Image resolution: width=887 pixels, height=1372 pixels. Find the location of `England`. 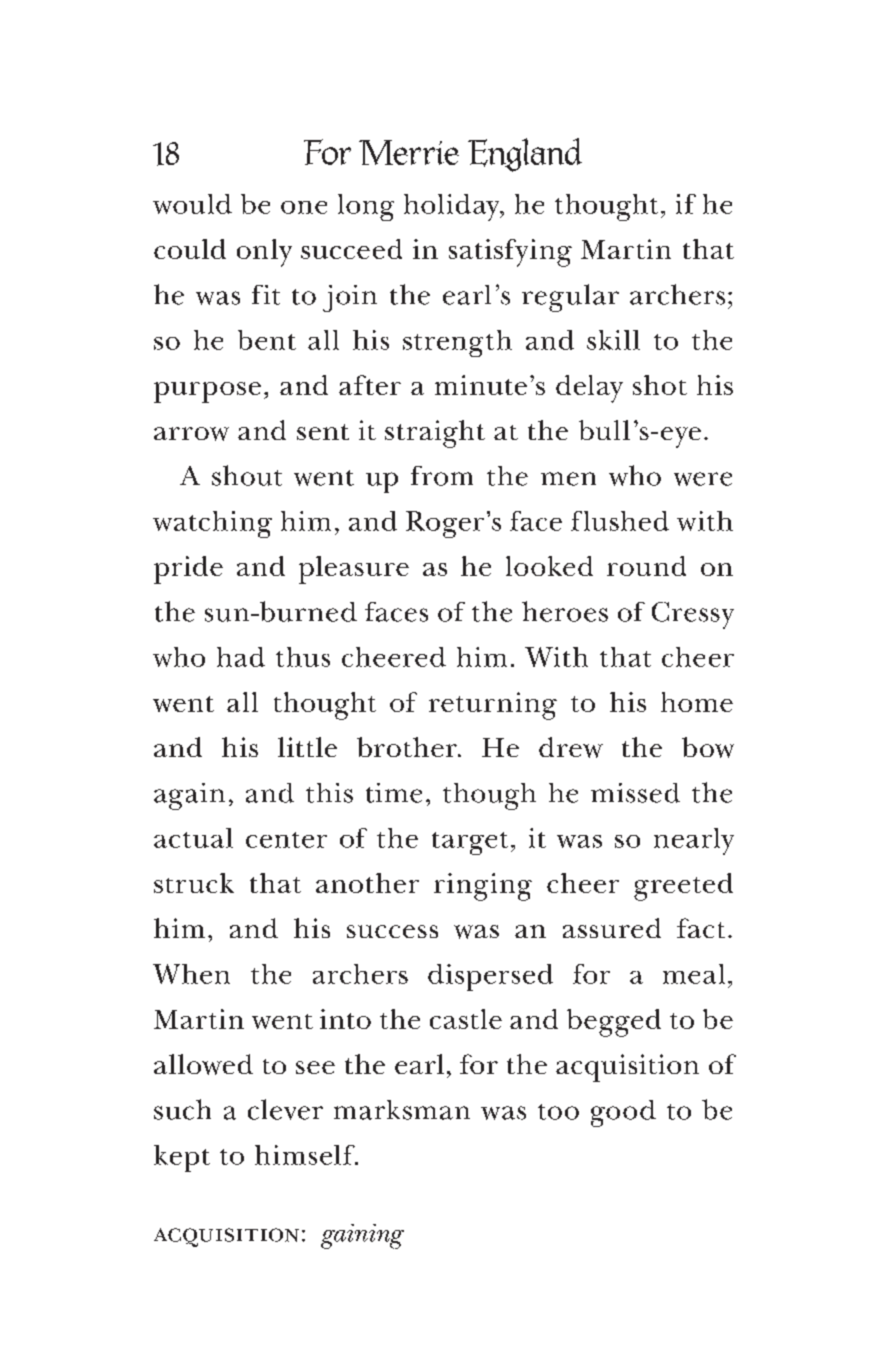

England is located at coordinates (525, 155).
